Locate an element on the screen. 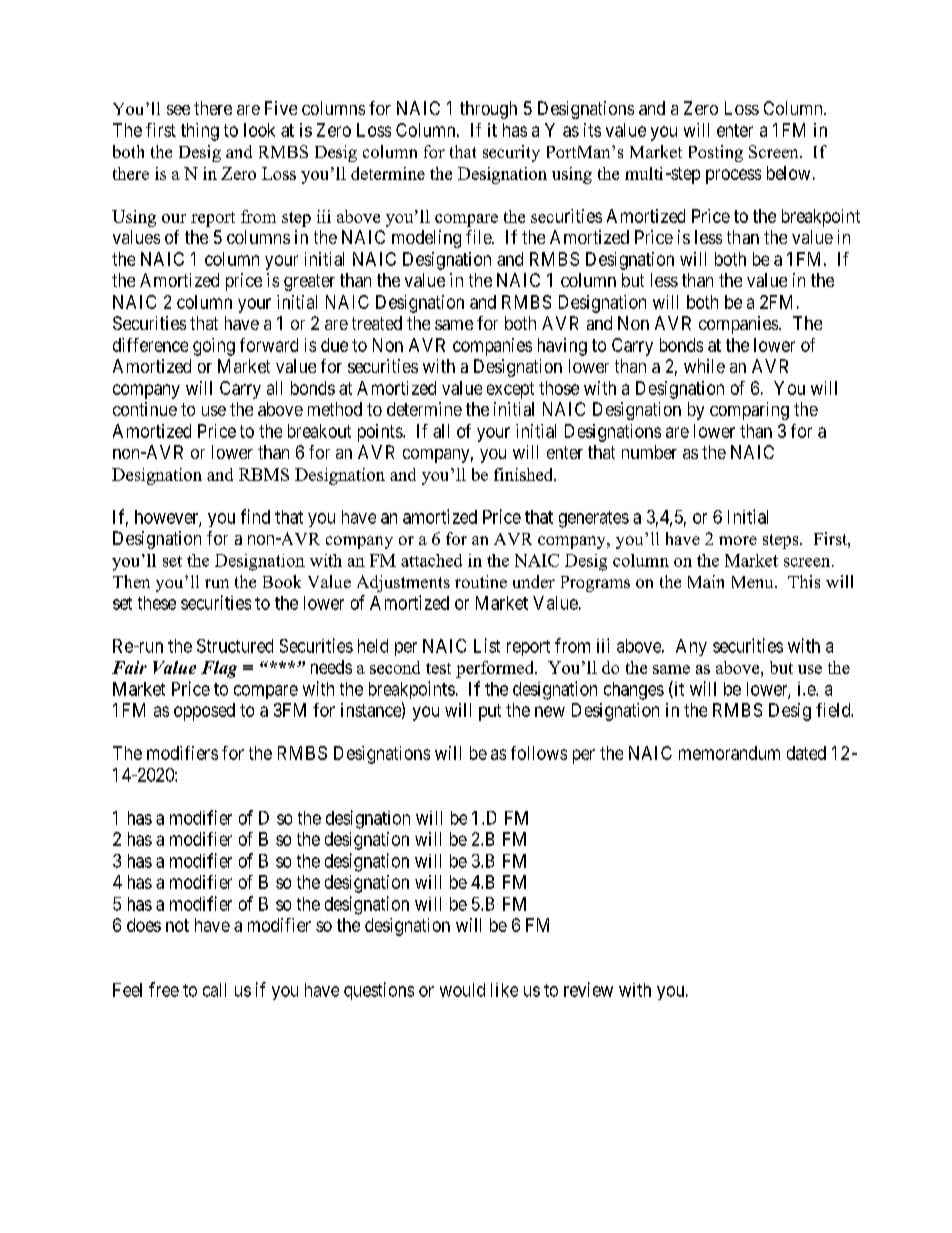  attached is located at coordinates (431, 560).
